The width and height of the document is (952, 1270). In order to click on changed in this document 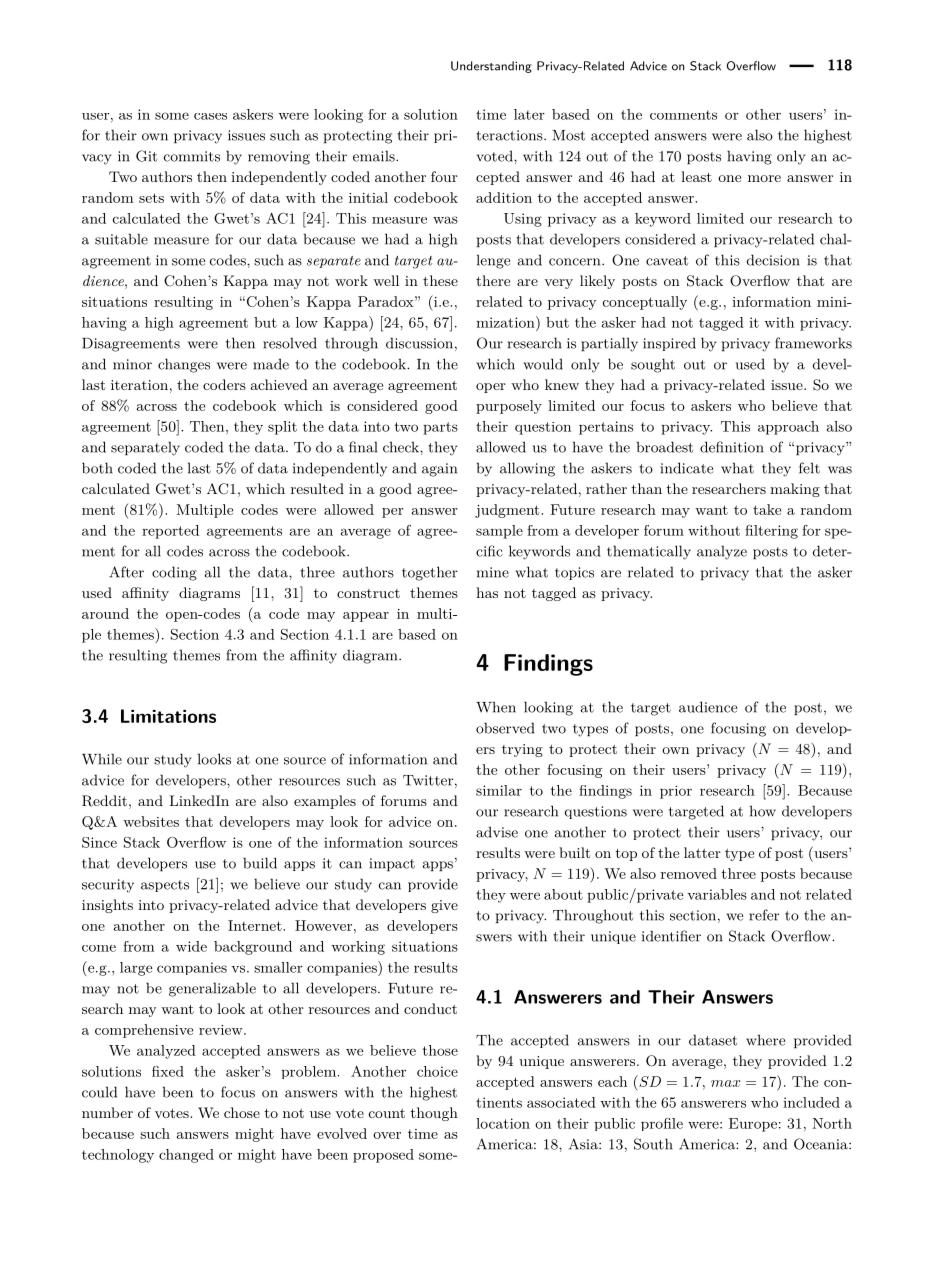, I will do `click(186, 1156)`.
